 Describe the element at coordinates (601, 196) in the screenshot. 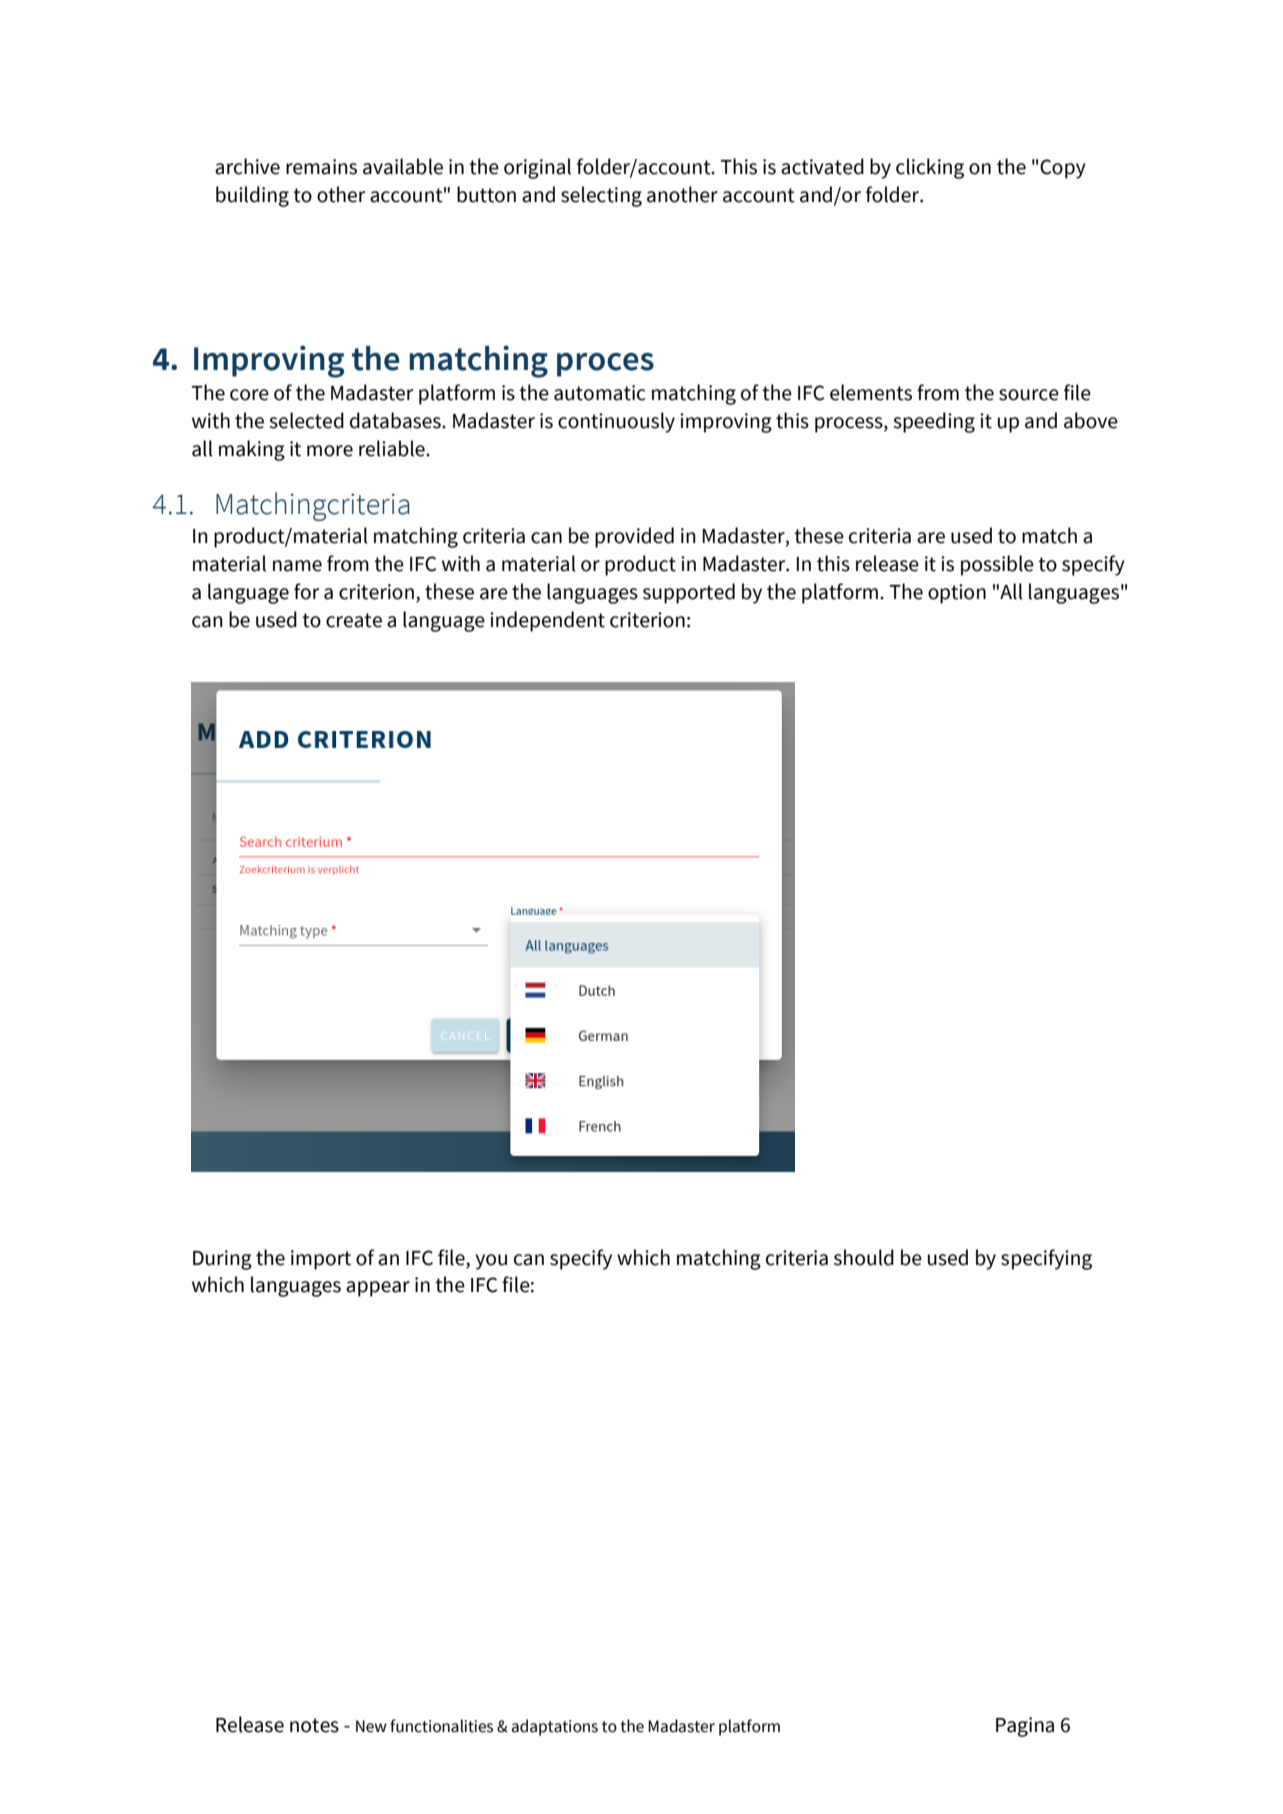

I see `selecting` at that location.
